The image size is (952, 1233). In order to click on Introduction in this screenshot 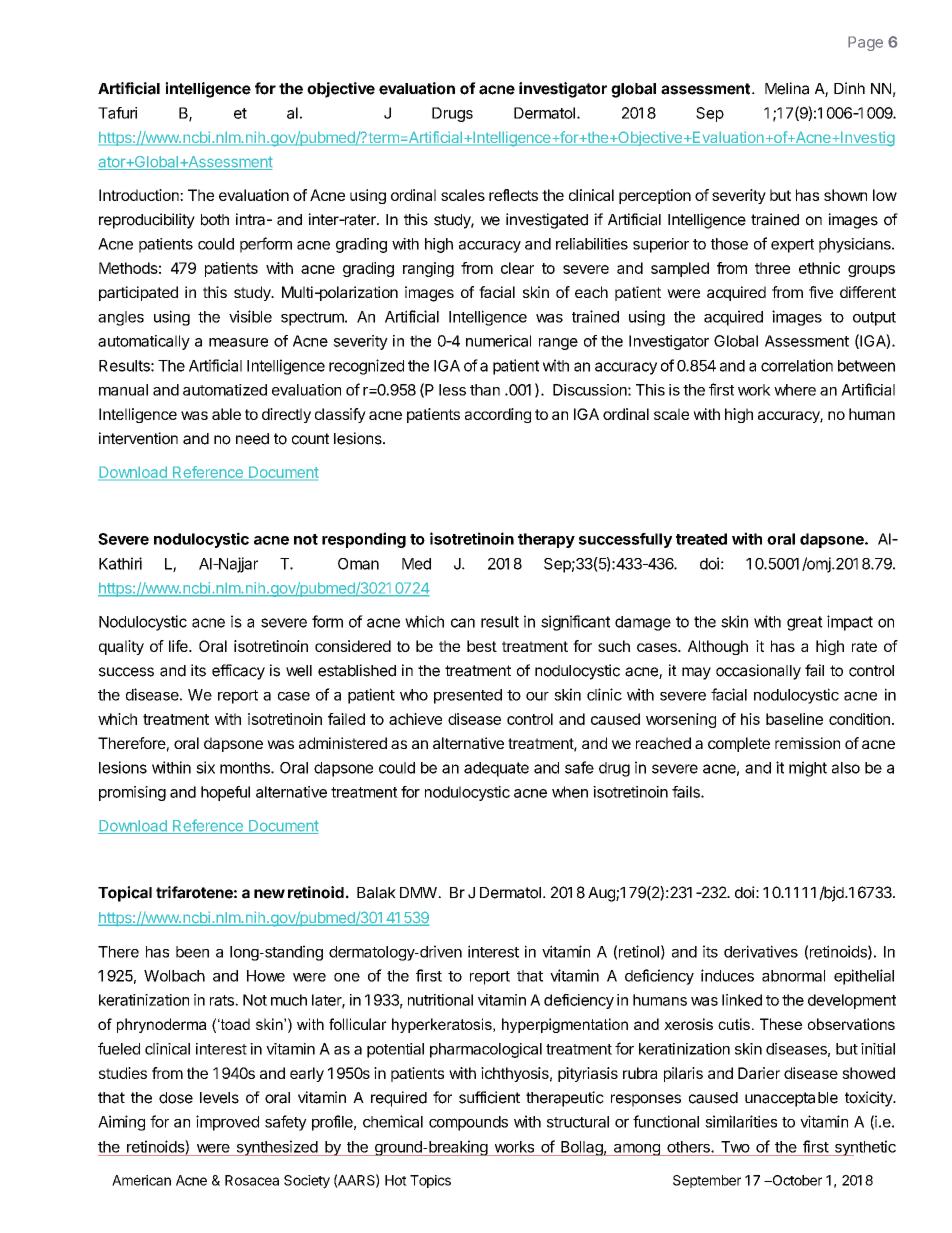, I will do `click(140, 195)`.
